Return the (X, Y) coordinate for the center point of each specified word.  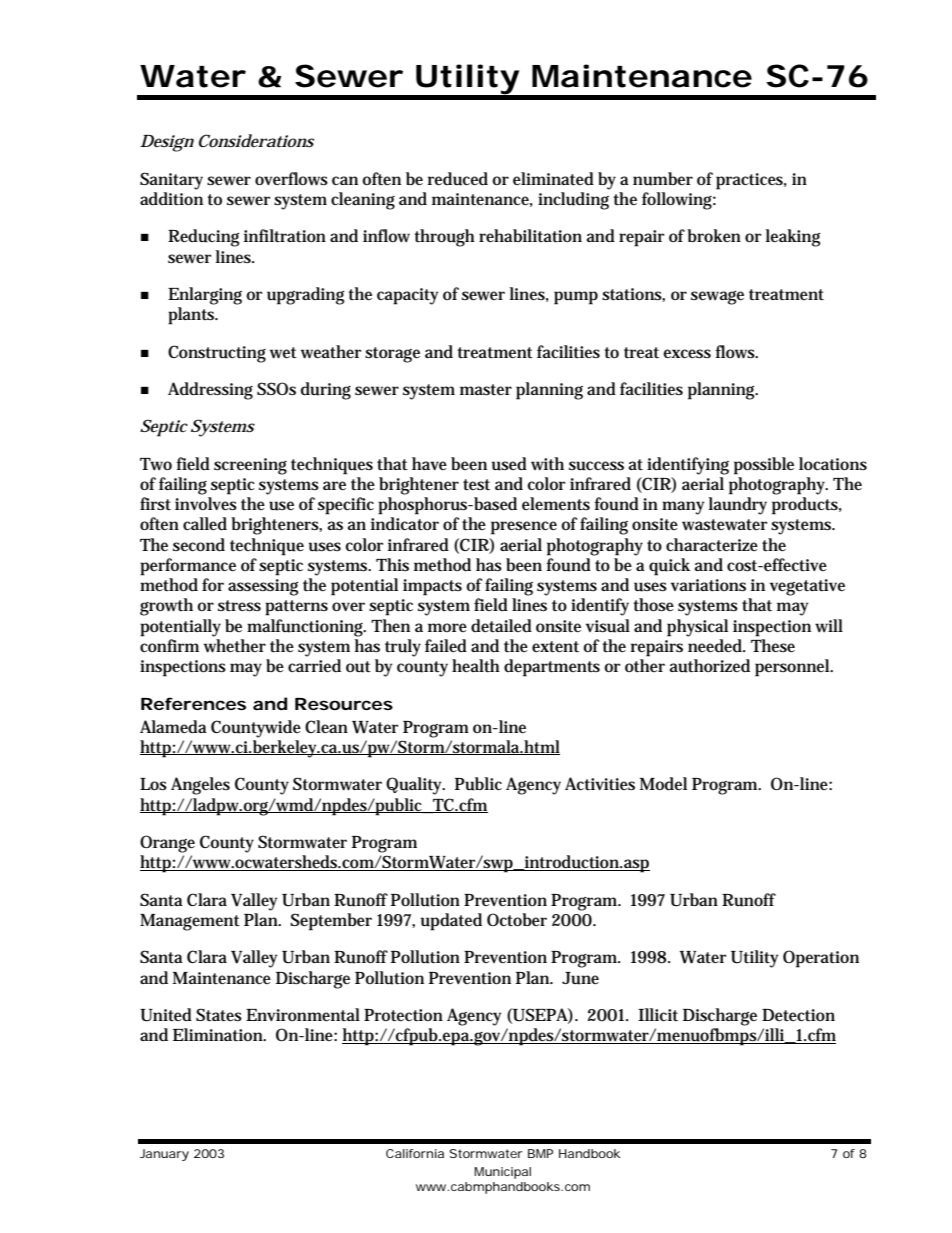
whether (235, 646)
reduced (458, 179)
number (663, 179)
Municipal (502, 1173)
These (773, 645)
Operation (821, 959)
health (476, 665)
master (486, 390)
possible (764, 466)
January (164, 1155)
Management (190, 922)
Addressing (210, 391)
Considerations (256, 141)
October (517, 920)
